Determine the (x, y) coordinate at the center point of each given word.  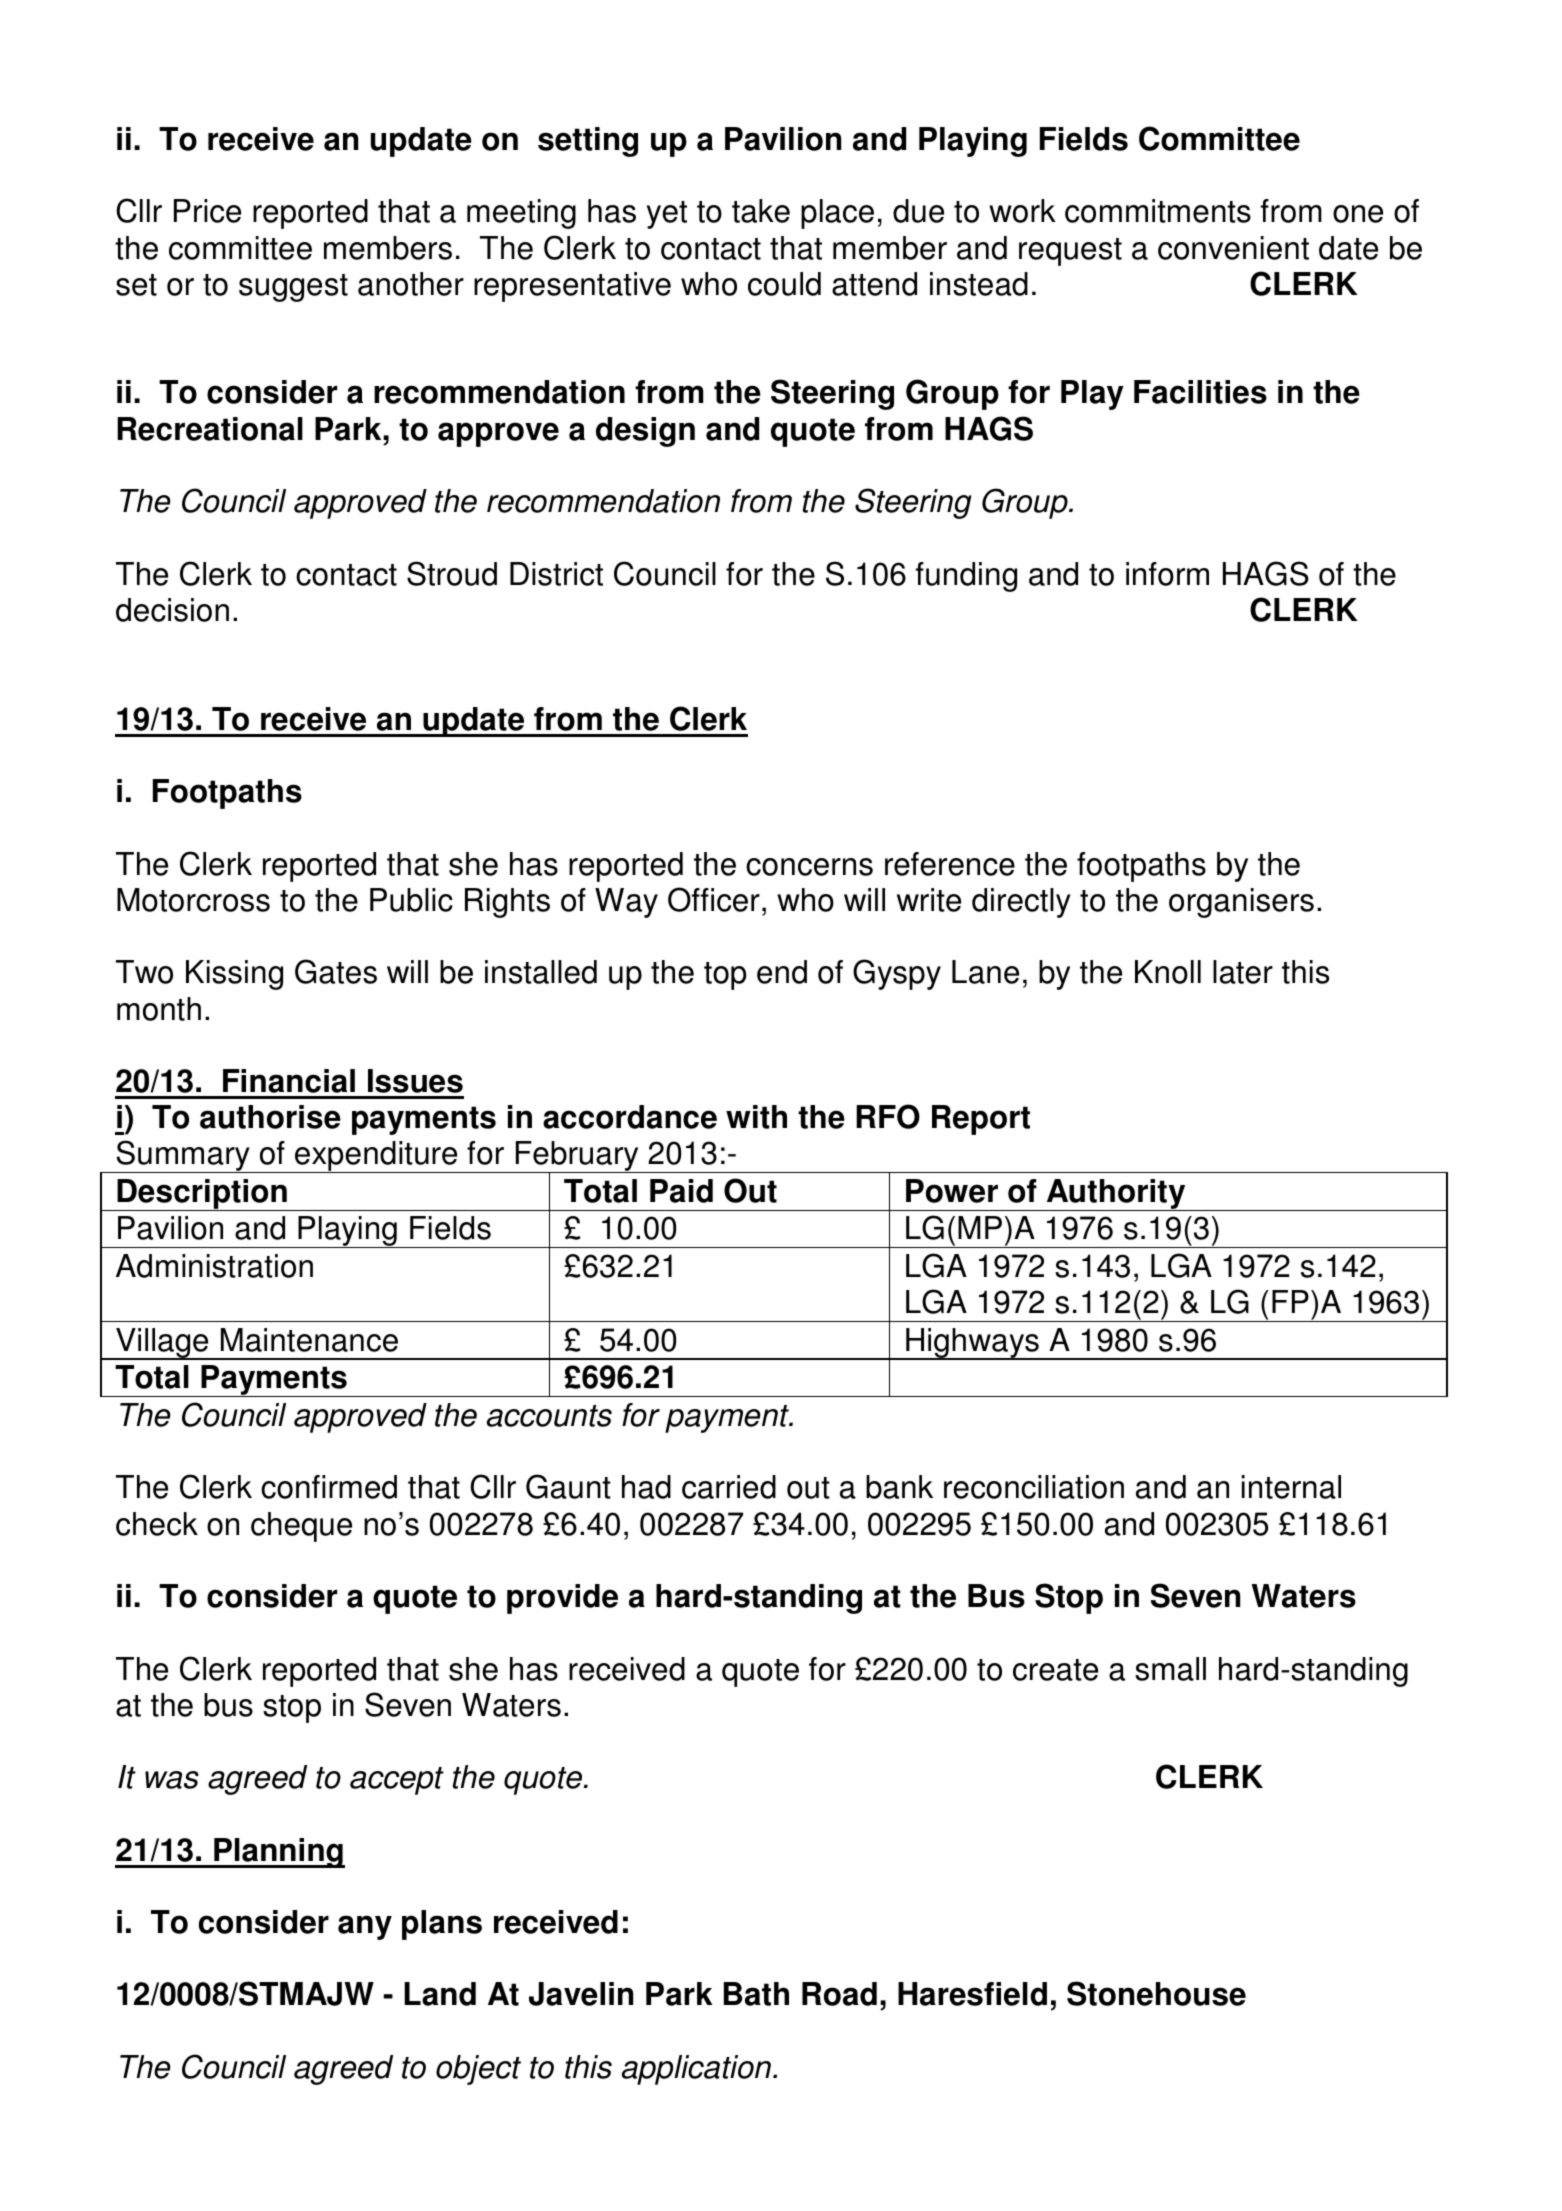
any (365, 1927)
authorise (270, 1117)
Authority (1116, 1195)
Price (207, 211)
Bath (756, 1994)
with (756, 1117)
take (761, 211)
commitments (1158, 211)
